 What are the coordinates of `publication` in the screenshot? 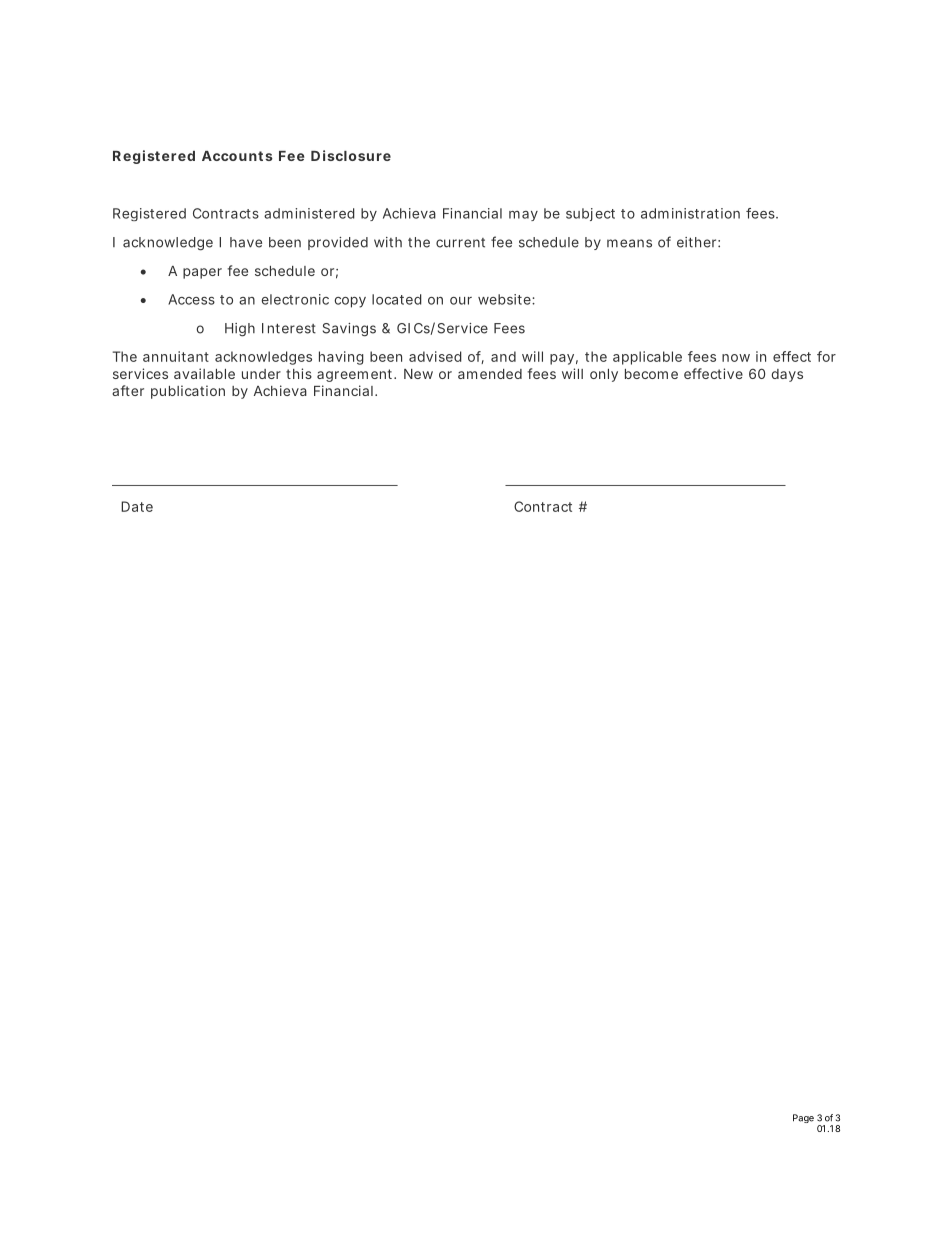 It's located at (188, 392).
